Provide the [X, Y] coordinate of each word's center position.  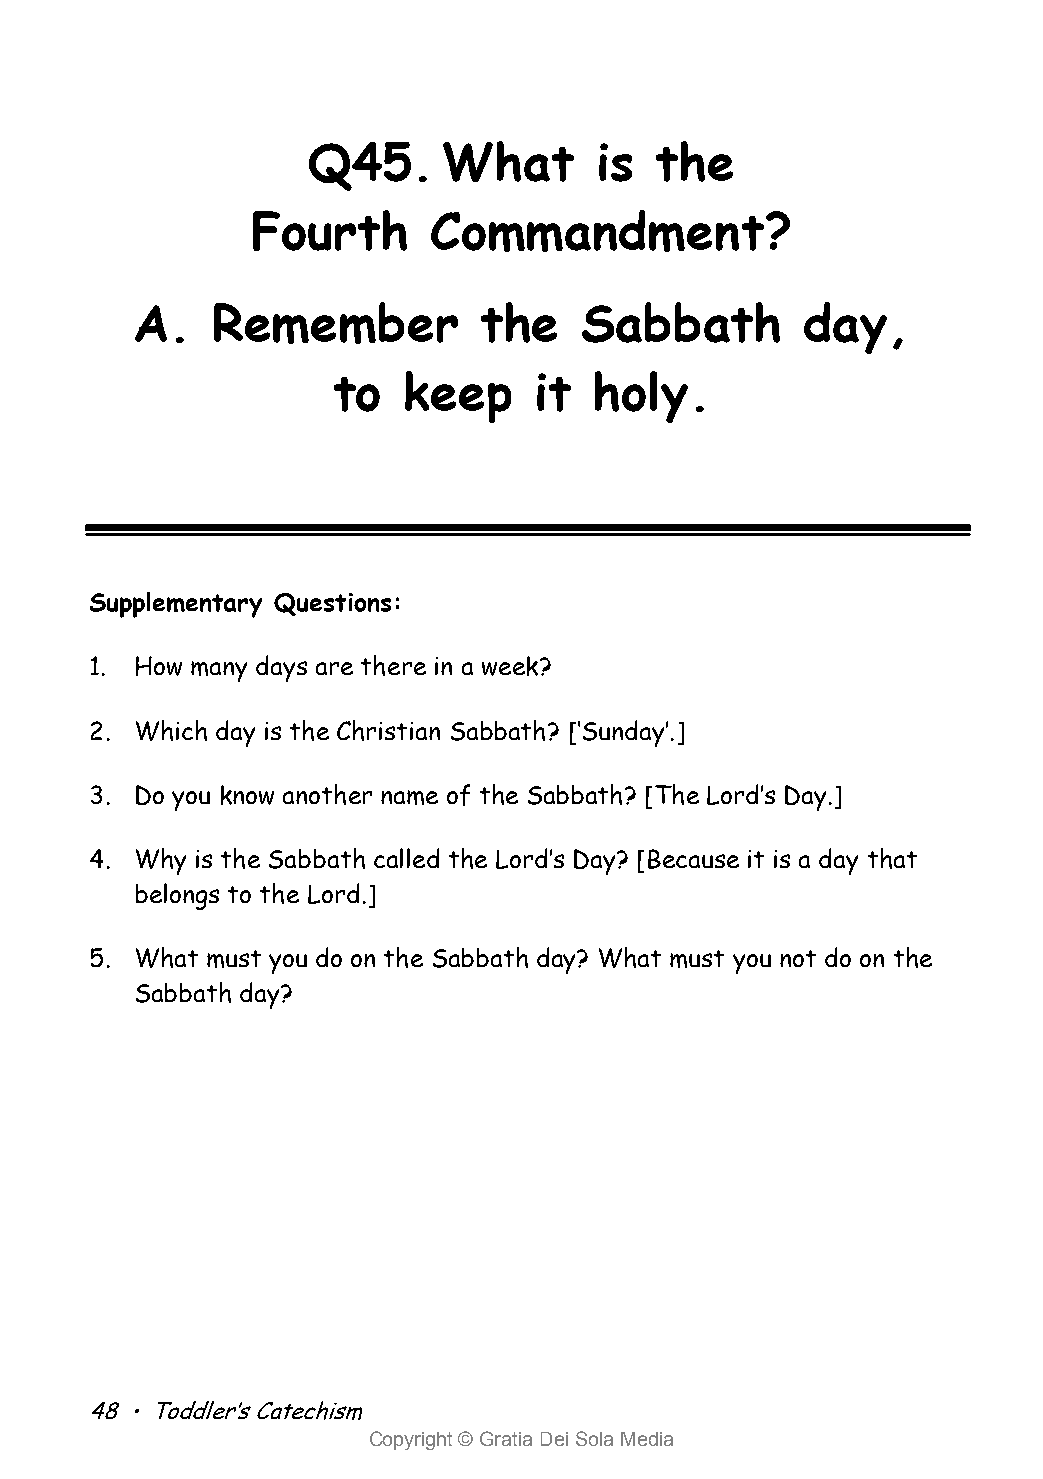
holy [641, 397]
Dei [554, 1439]
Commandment [597, 231]
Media [647, 1439]
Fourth [330, 230]
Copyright [411, 1440]
